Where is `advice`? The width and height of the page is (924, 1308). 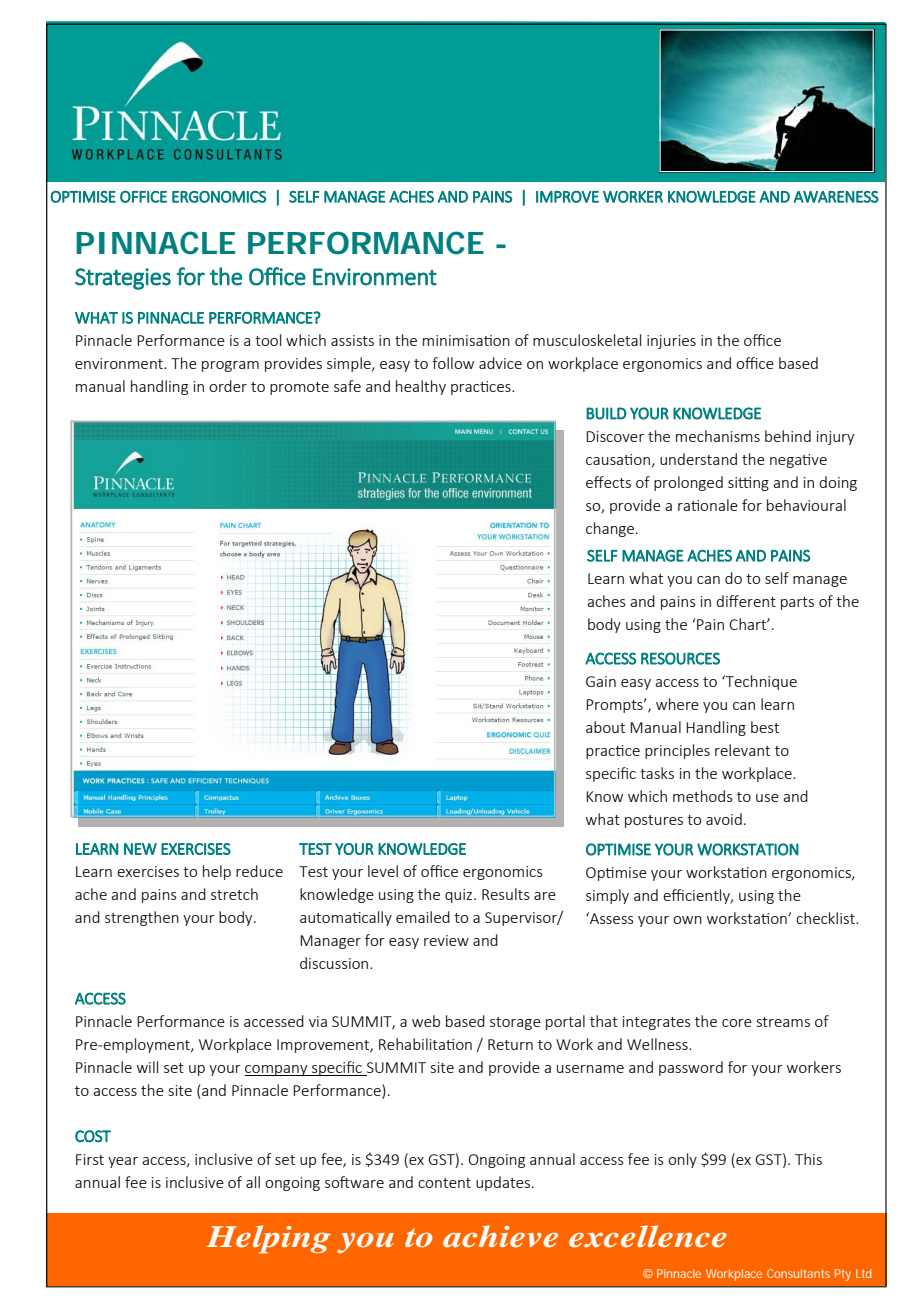 advice is located at coordinates (500, 363).
